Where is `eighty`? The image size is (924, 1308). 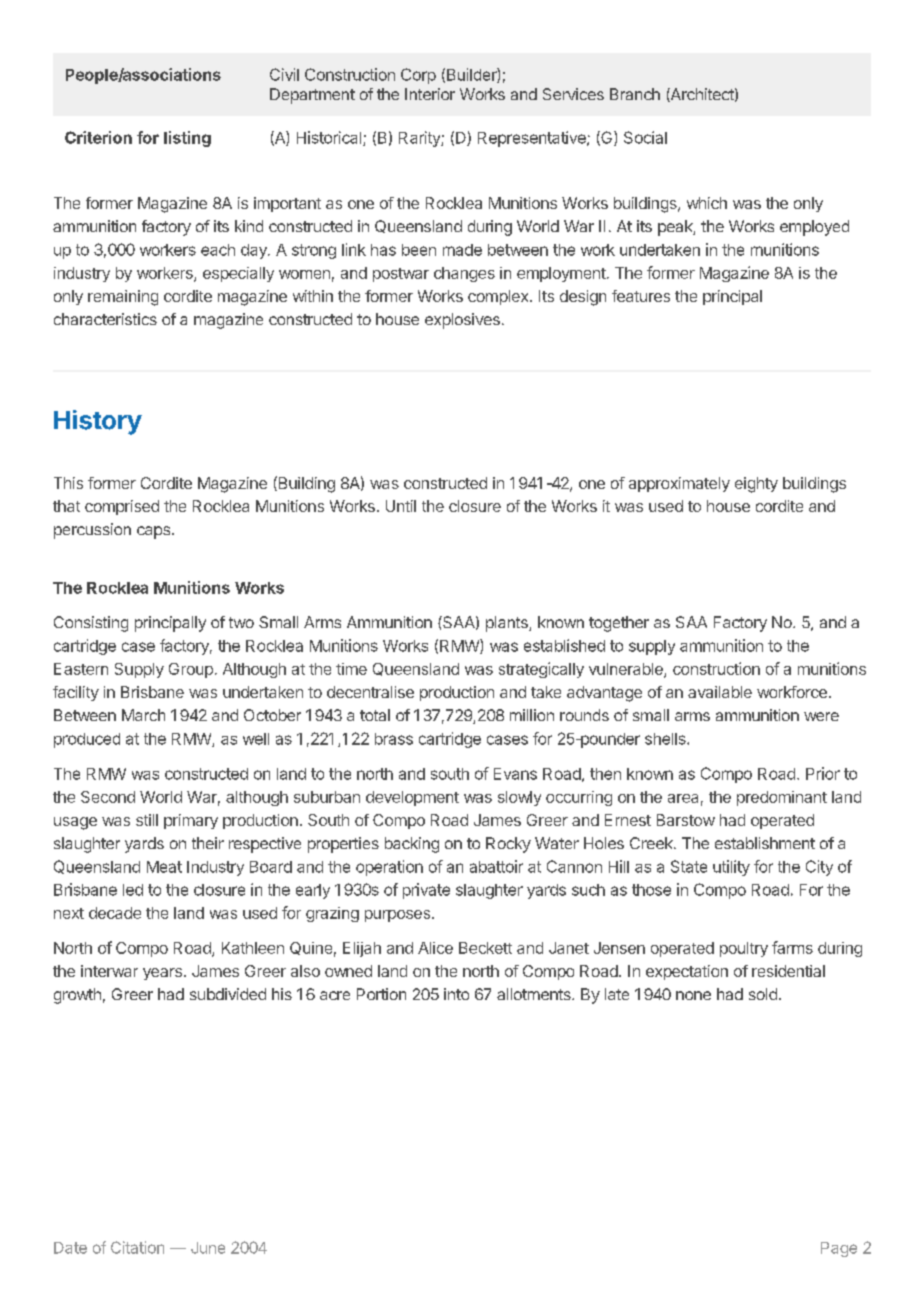 eighty is located at coordinates (756, 485).
